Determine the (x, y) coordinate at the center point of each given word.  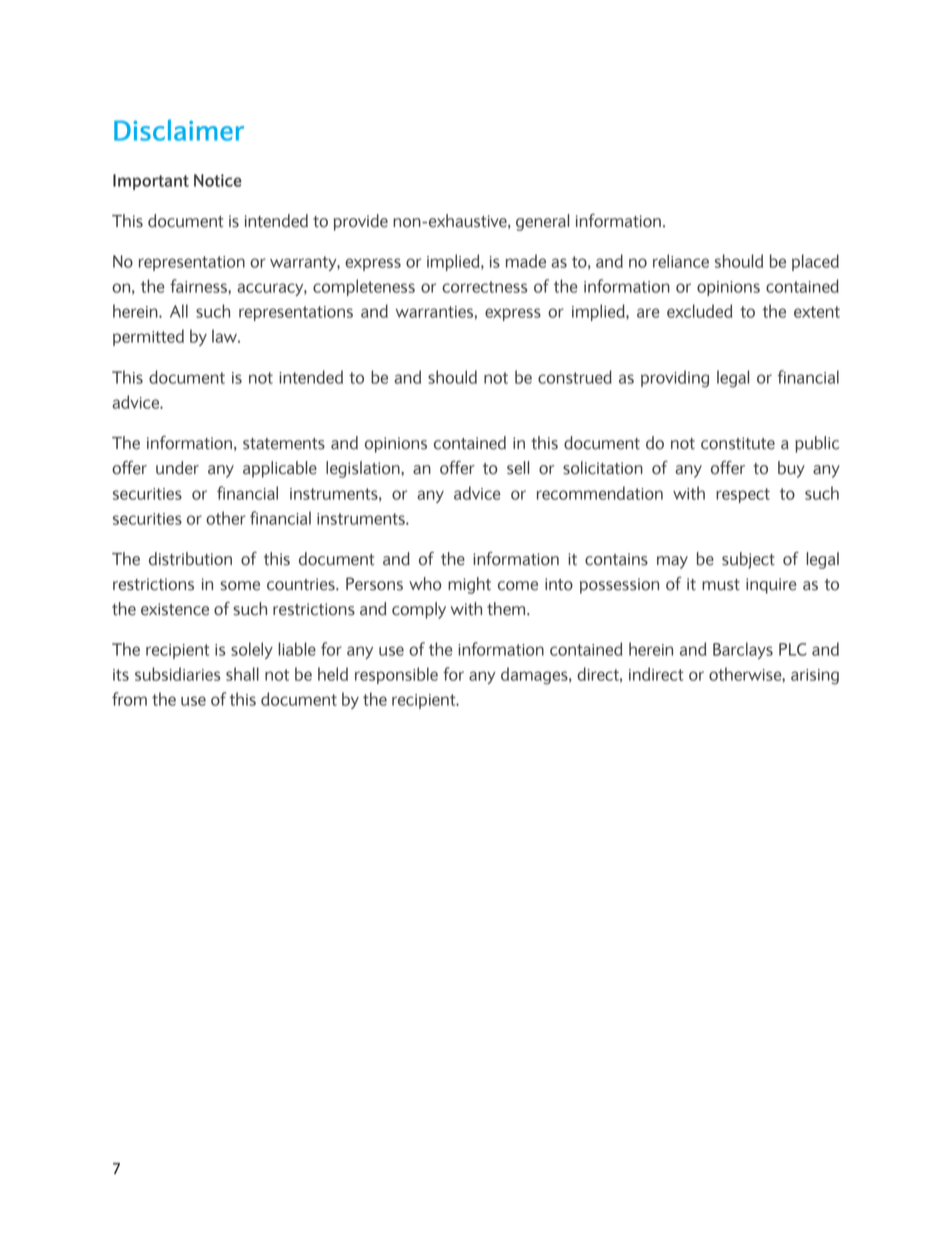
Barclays (743, 650)
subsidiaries (178, 674)
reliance (681, 261)
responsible (396, 675)
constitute (738, 443)
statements (284, 444)
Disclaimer (179, 130)
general (542, 222)
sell (518, 468)
